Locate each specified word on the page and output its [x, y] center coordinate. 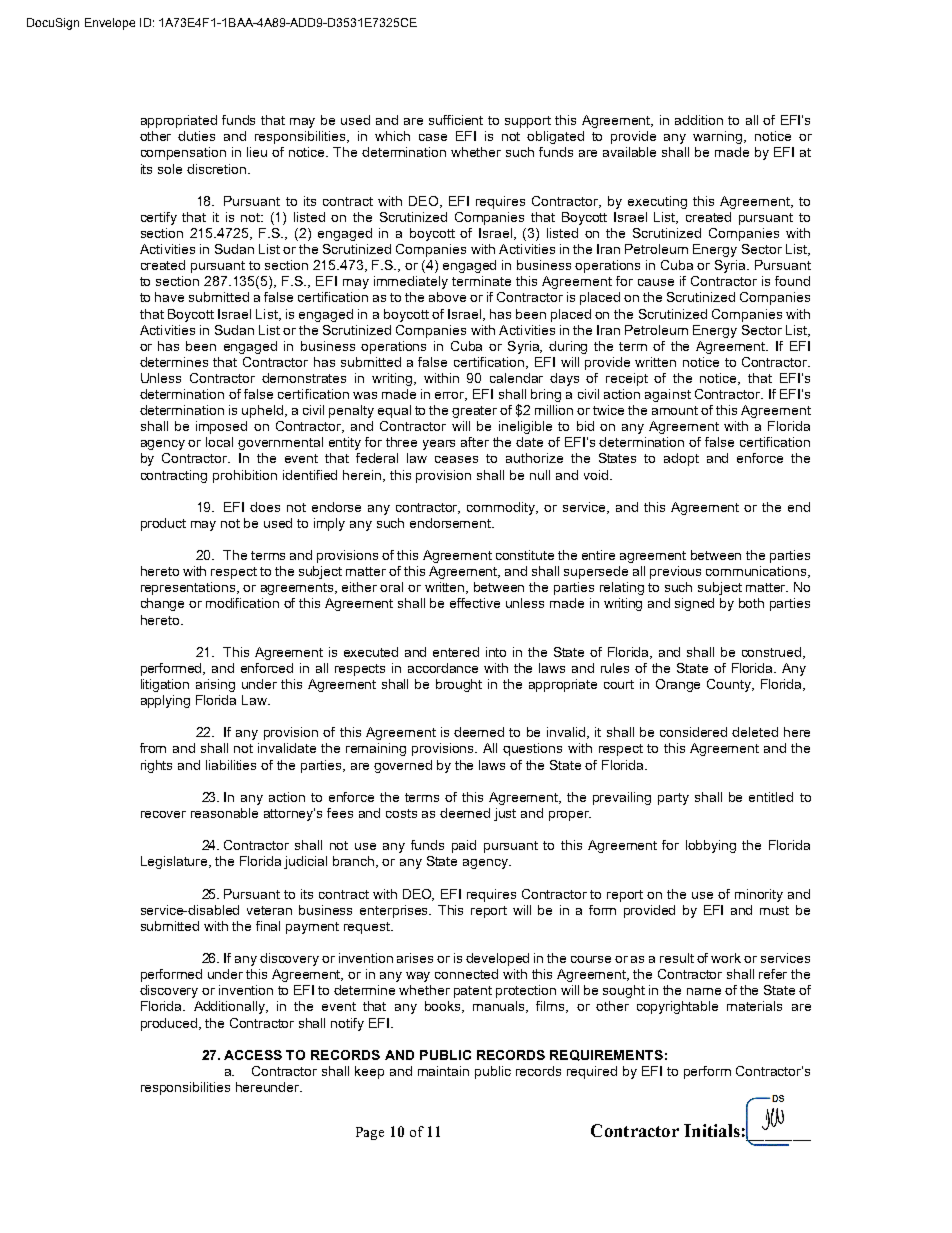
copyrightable [677, 1007]
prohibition [245, 476]
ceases [456, 459]
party [673, 799]
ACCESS [253, 1055]
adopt [681, 459]
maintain [443, 1071]
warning [719, 137]
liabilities [231, 765]
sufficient [456, 120]
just [505, 814]
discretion [218, 169]
